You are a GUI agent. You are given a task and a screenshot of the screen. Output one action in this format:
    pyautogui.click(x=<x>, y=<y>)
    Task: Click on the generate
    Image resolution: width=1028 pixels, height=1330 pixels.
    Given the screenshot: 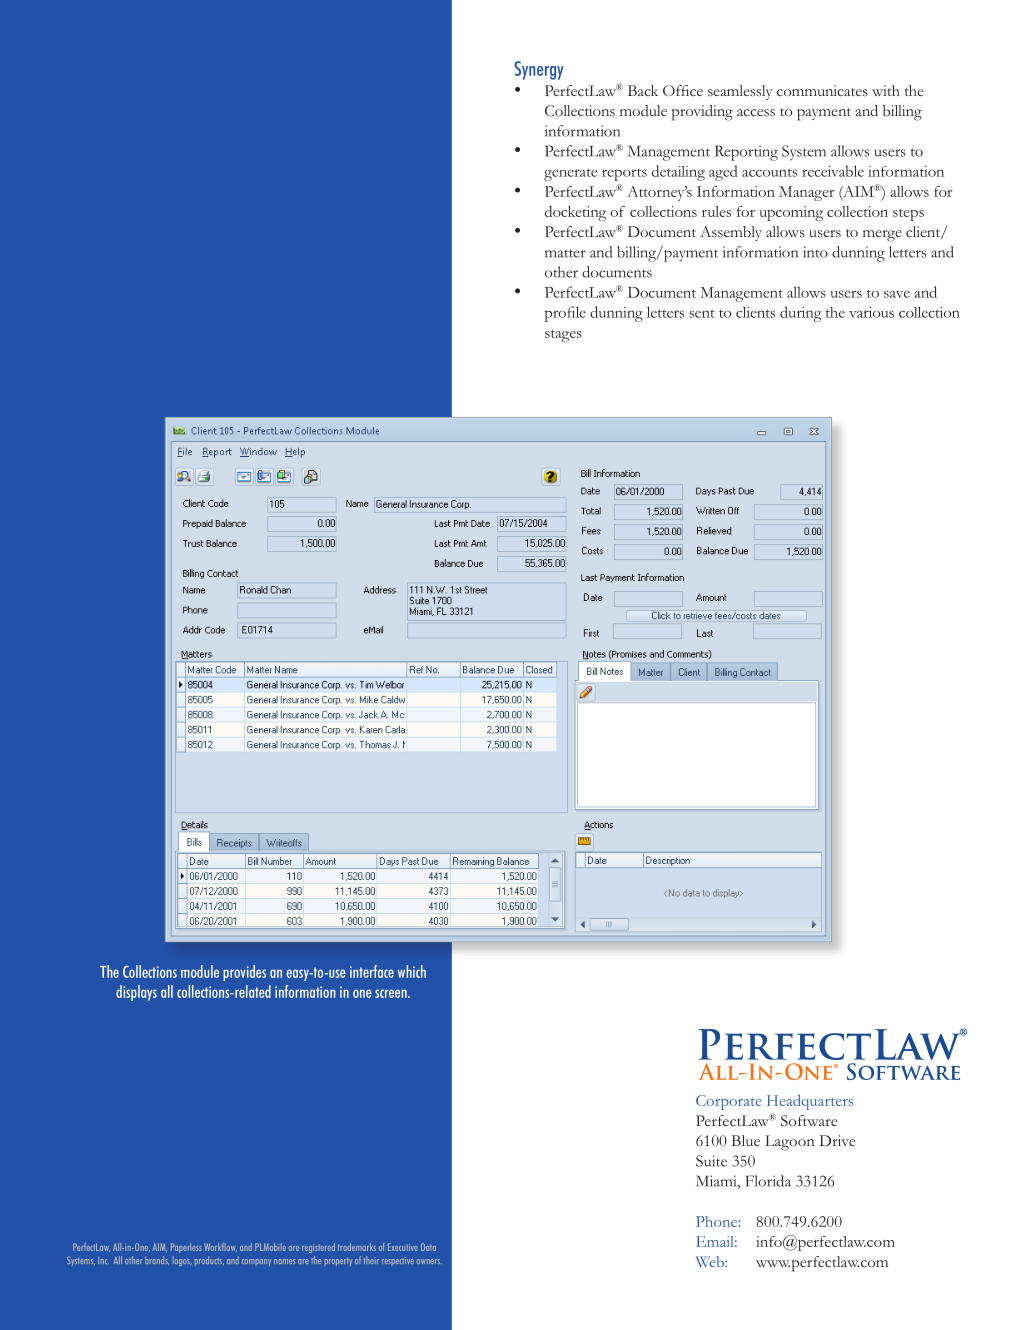 What is the action you would take?
    pyautogui.click(x=570, y=174)
